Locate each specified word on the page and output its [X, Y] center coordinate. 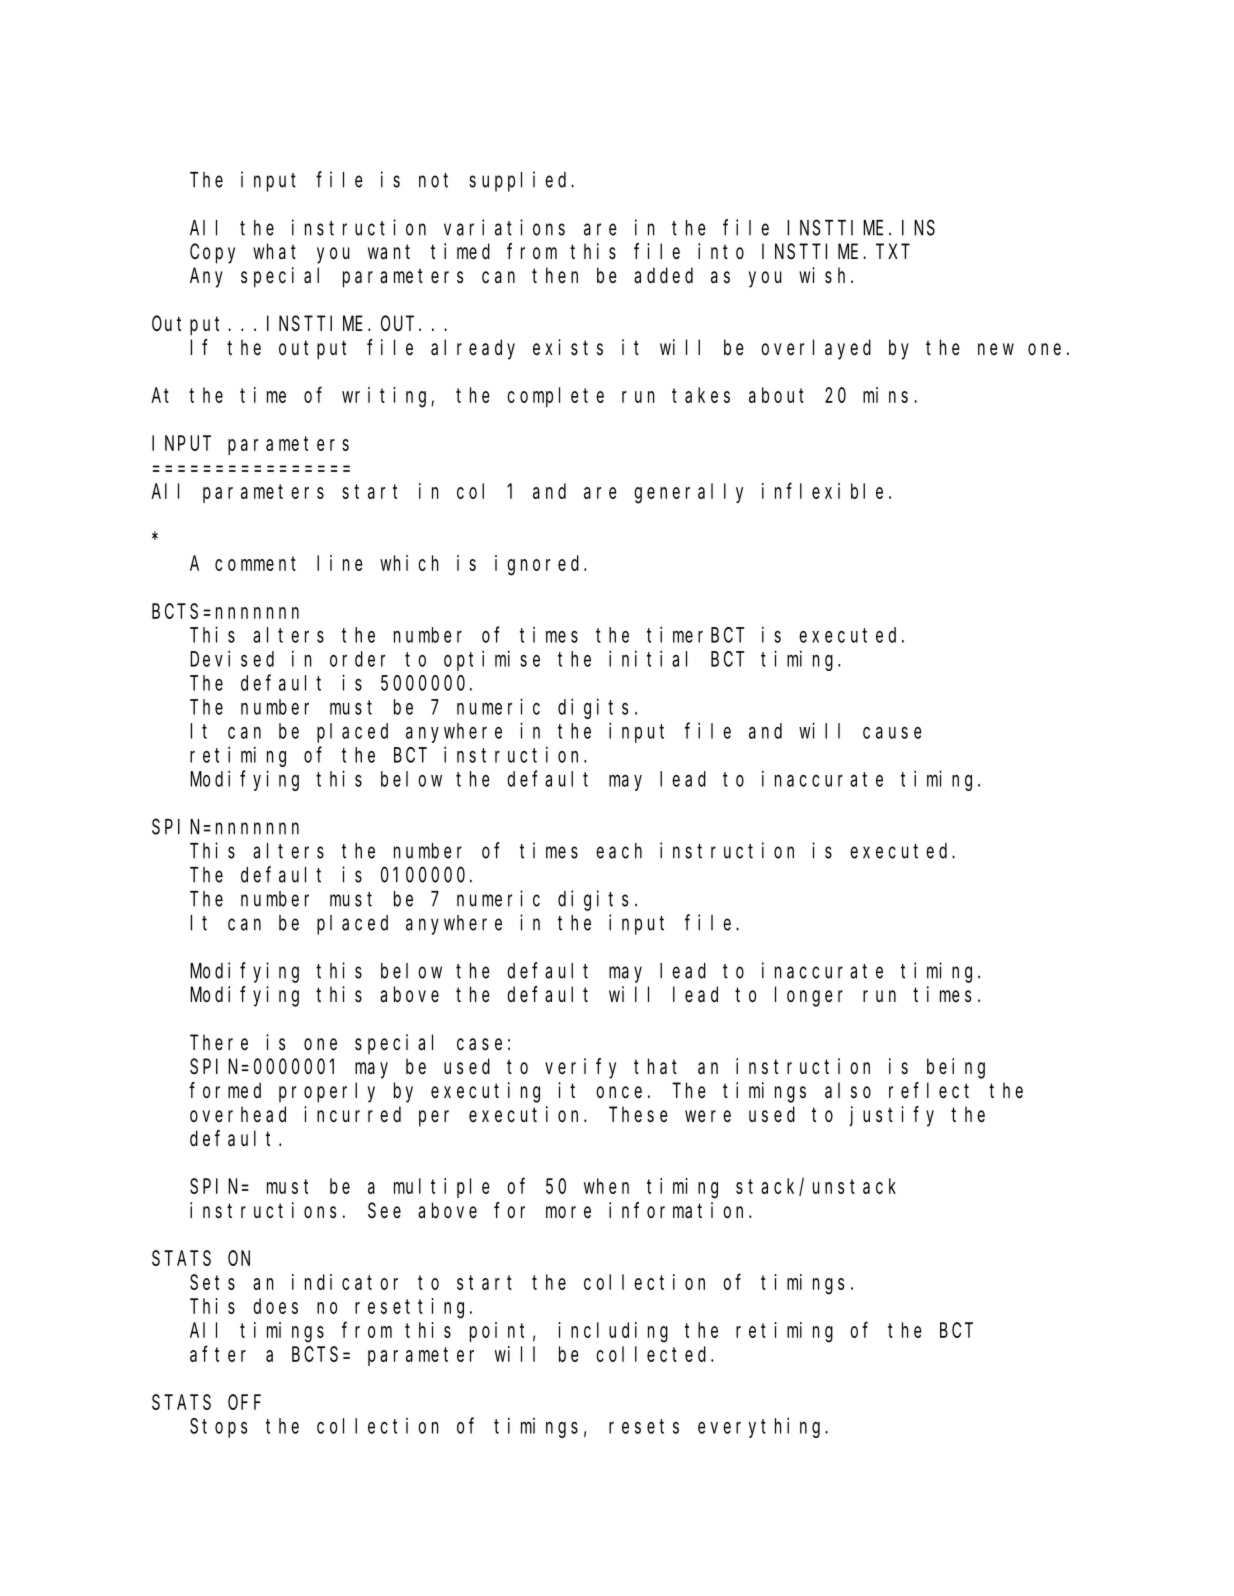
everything [762, 1427]
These [638, 1114]
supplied [520, 181]
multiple [442, 1188]
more [568, 1212]
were [708, 1116]
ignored [540, 565]
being [956, 1068]
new [996, 349]
